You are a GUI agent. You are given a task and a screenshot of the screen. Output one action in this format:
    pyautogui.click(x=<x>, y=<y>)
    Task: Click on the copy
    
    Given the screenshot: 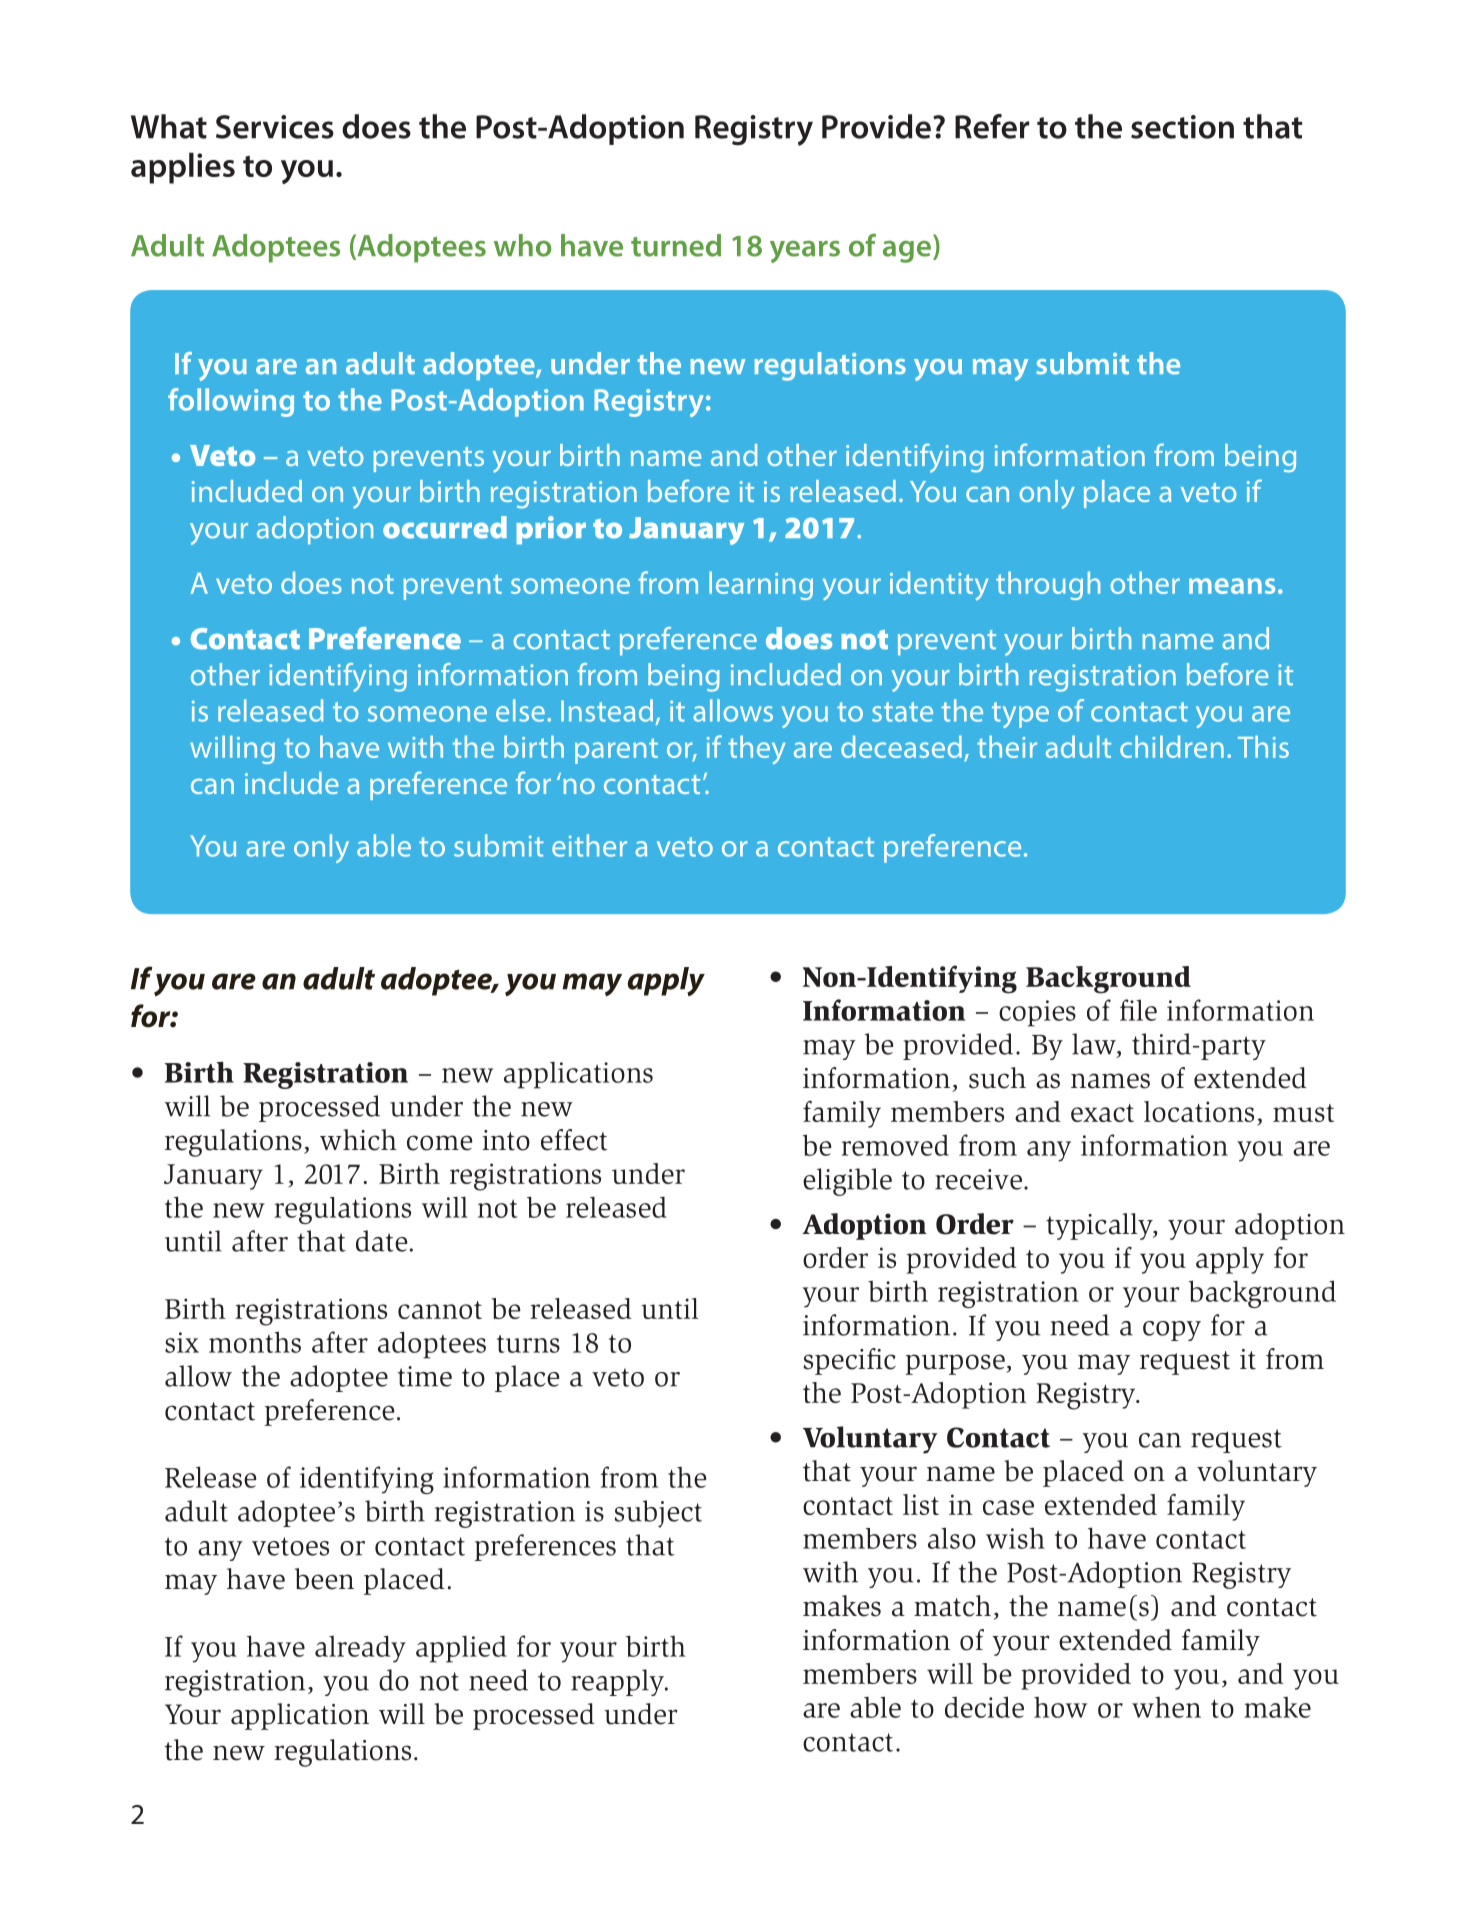 What is the action you would take?
    pyautogui.click(x=1172, y=1331)
